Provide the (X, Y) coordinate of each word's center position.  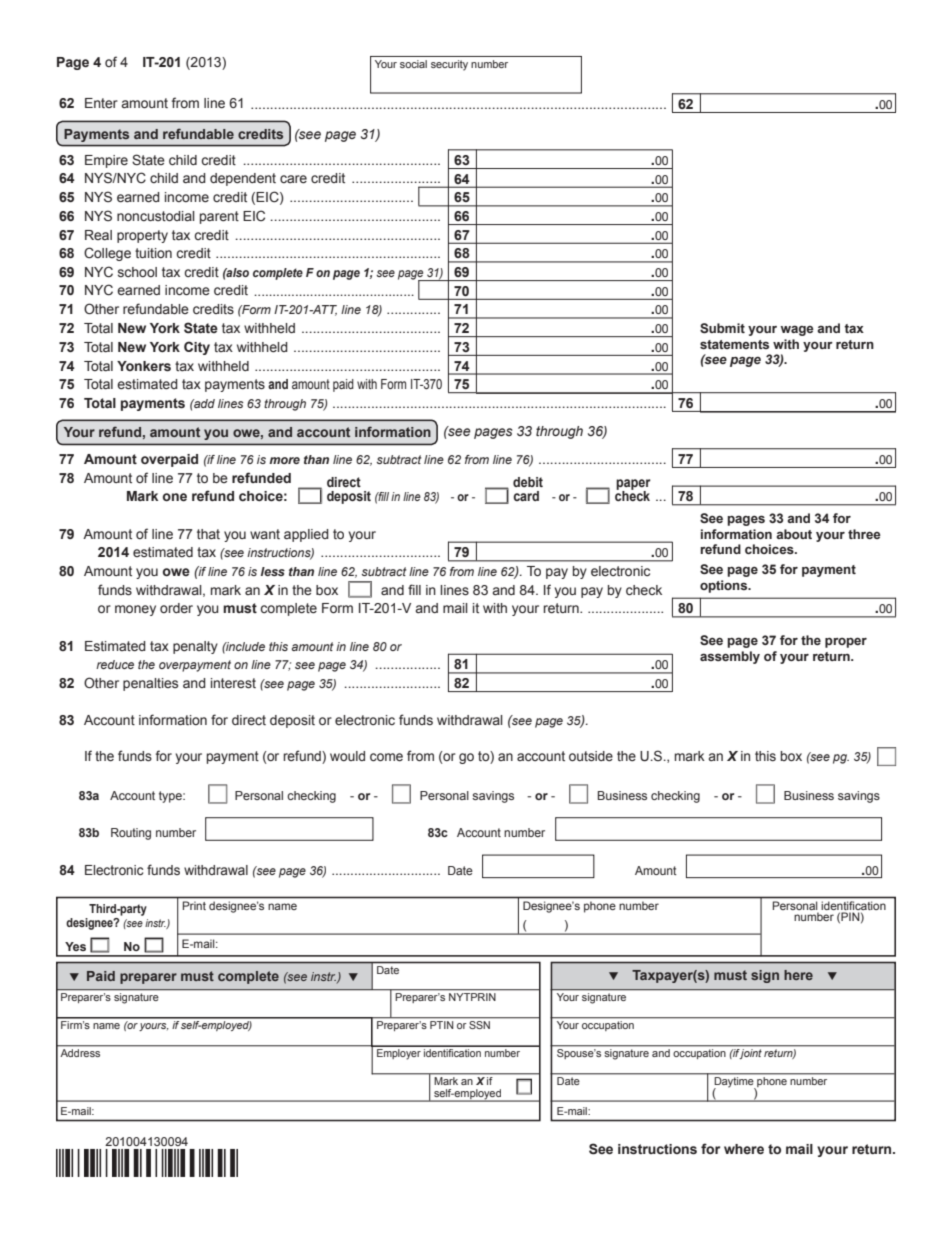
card (526, 496)
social (413, 64)
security (449, 65)
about (794, 534)
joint (750, 1054)
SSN (480, 1023)
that (208, 534)
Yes (75, 946)
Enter (101, 103)
